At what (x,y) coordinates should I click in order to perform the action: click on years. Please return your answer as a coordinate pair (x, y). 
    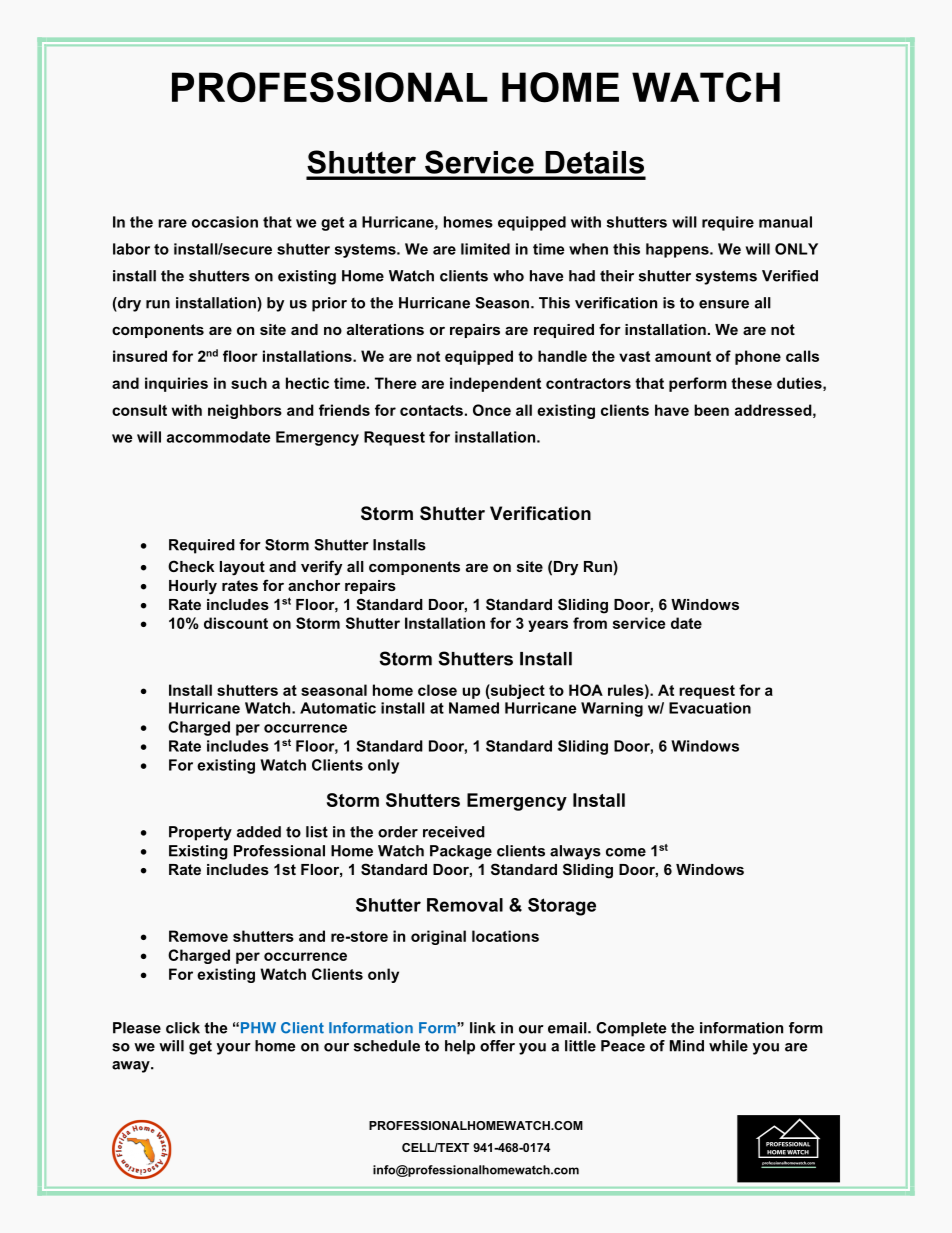
    Looking at the image, I should click on (548, 626).
